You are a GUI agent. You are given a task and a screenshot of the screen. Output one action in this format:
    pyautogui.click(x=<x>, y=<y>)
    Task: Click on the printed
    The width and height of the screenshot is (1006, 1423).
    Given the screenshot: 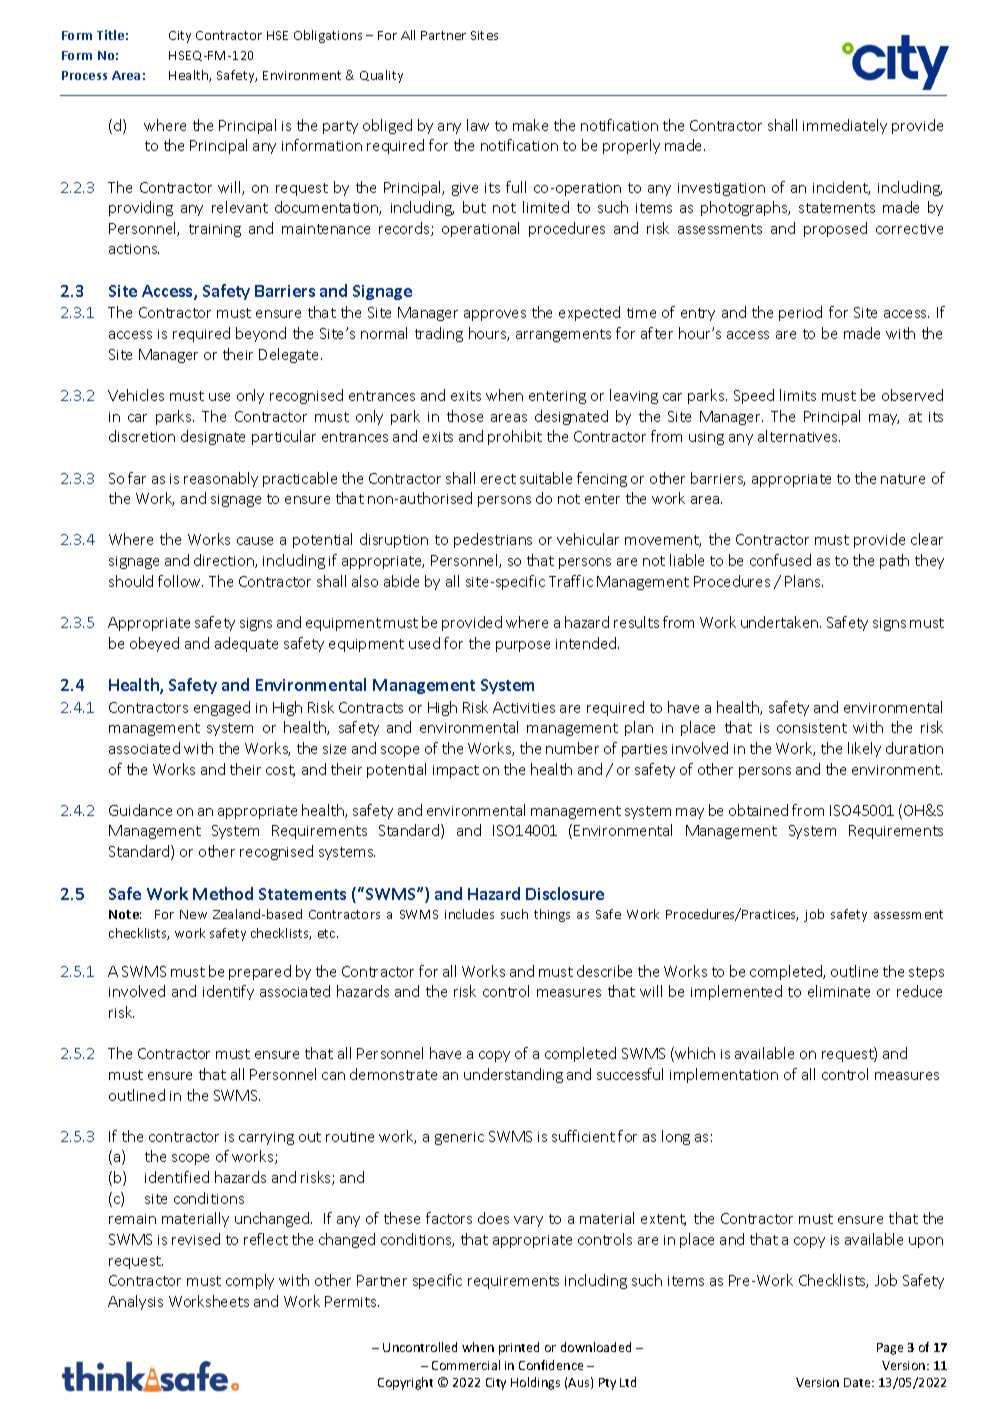 What is the action you would take?
    pyautogui.click(x=519, y=1348)
